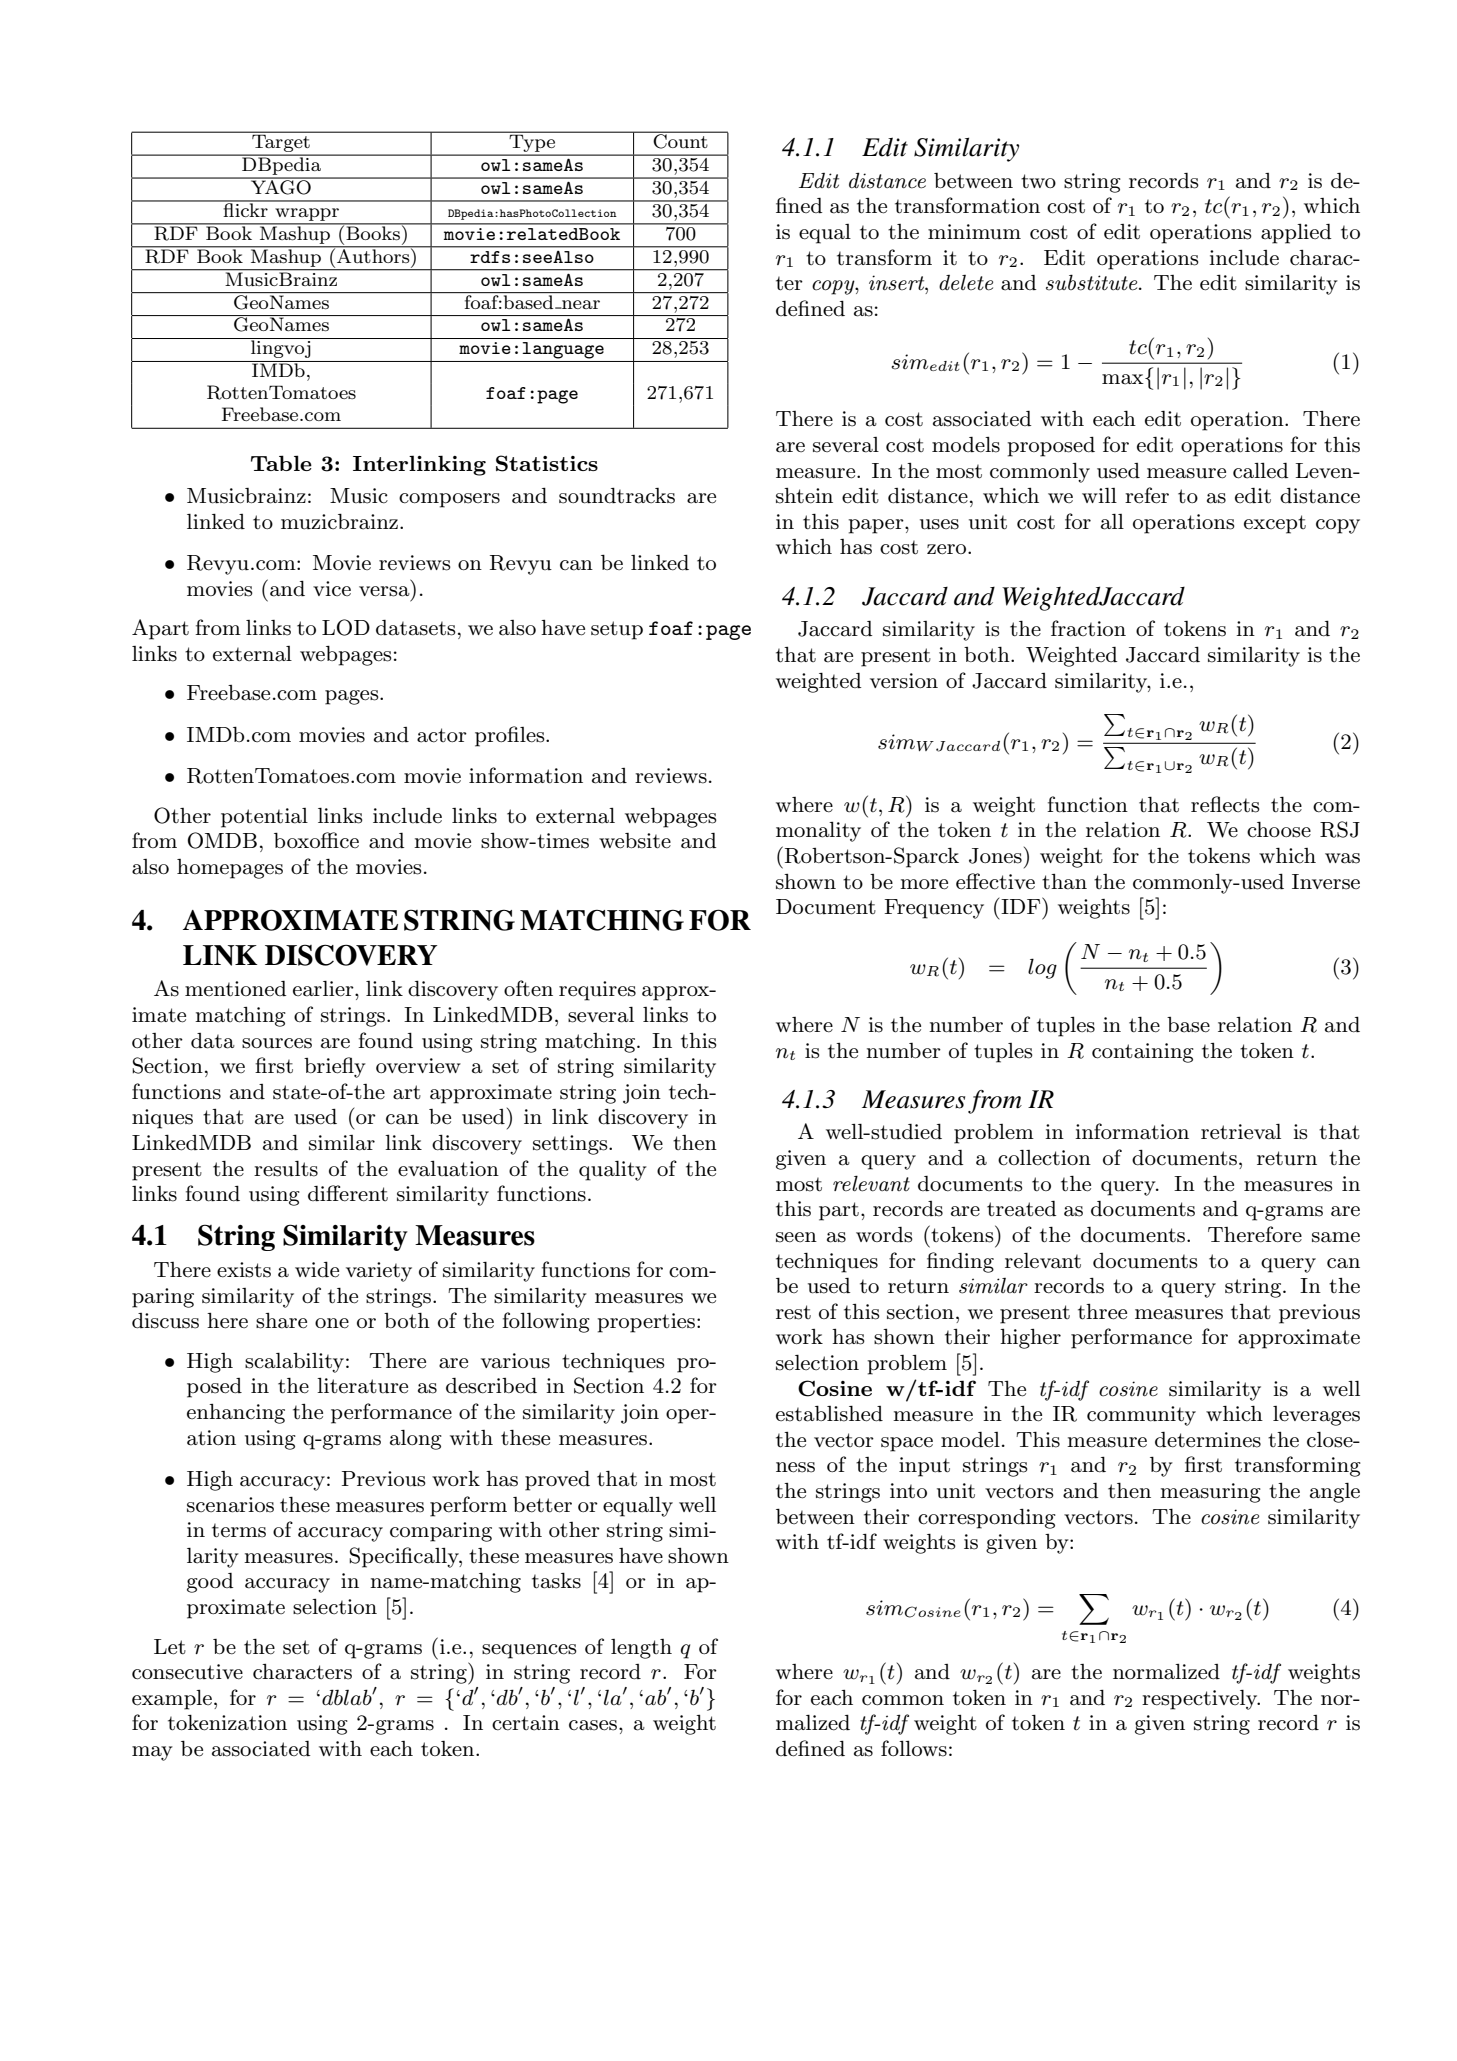  I want to click on Inverse, so click(1326, 882).
